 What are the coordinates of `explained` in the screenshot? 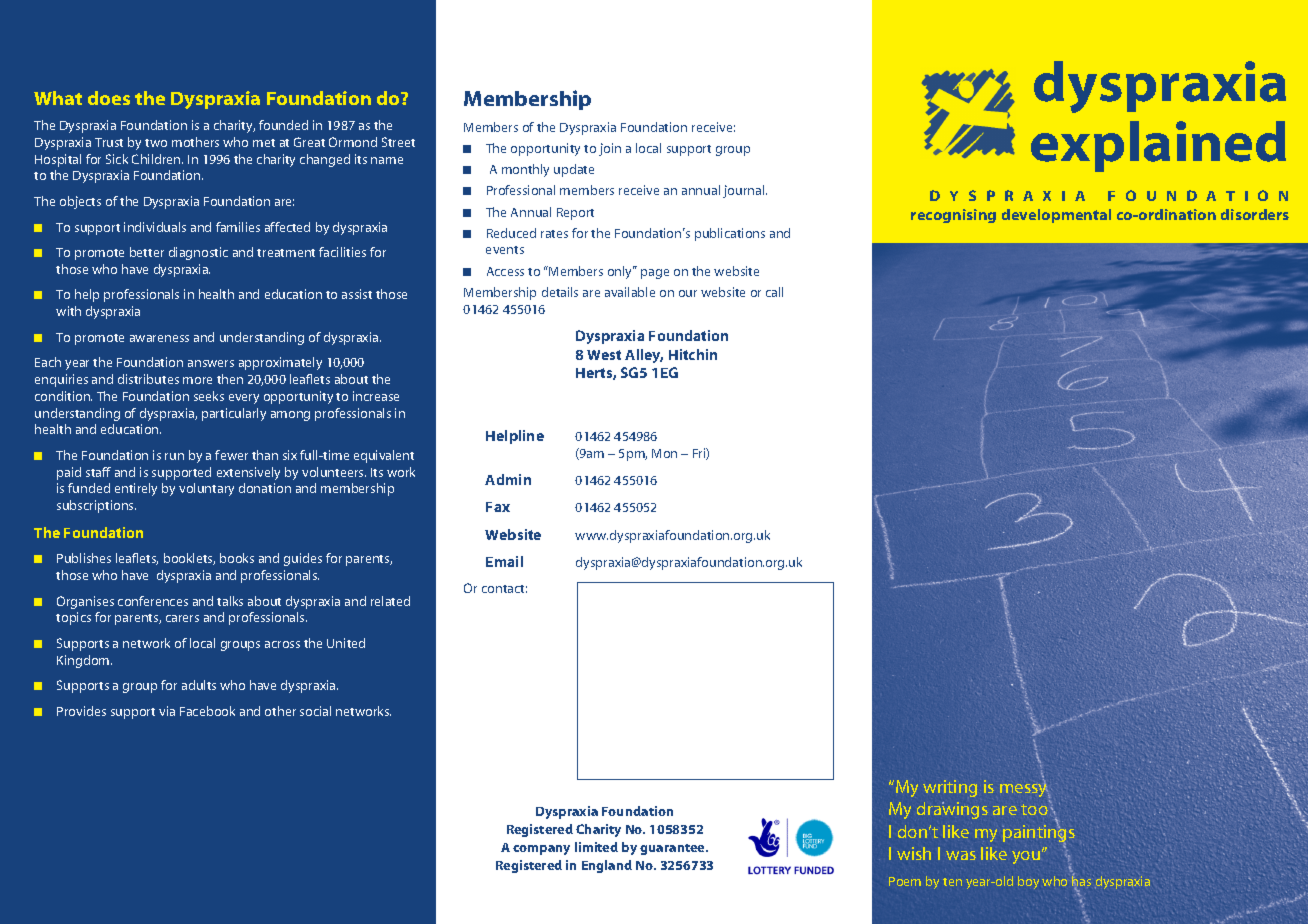 It's located at (1158, 146).
